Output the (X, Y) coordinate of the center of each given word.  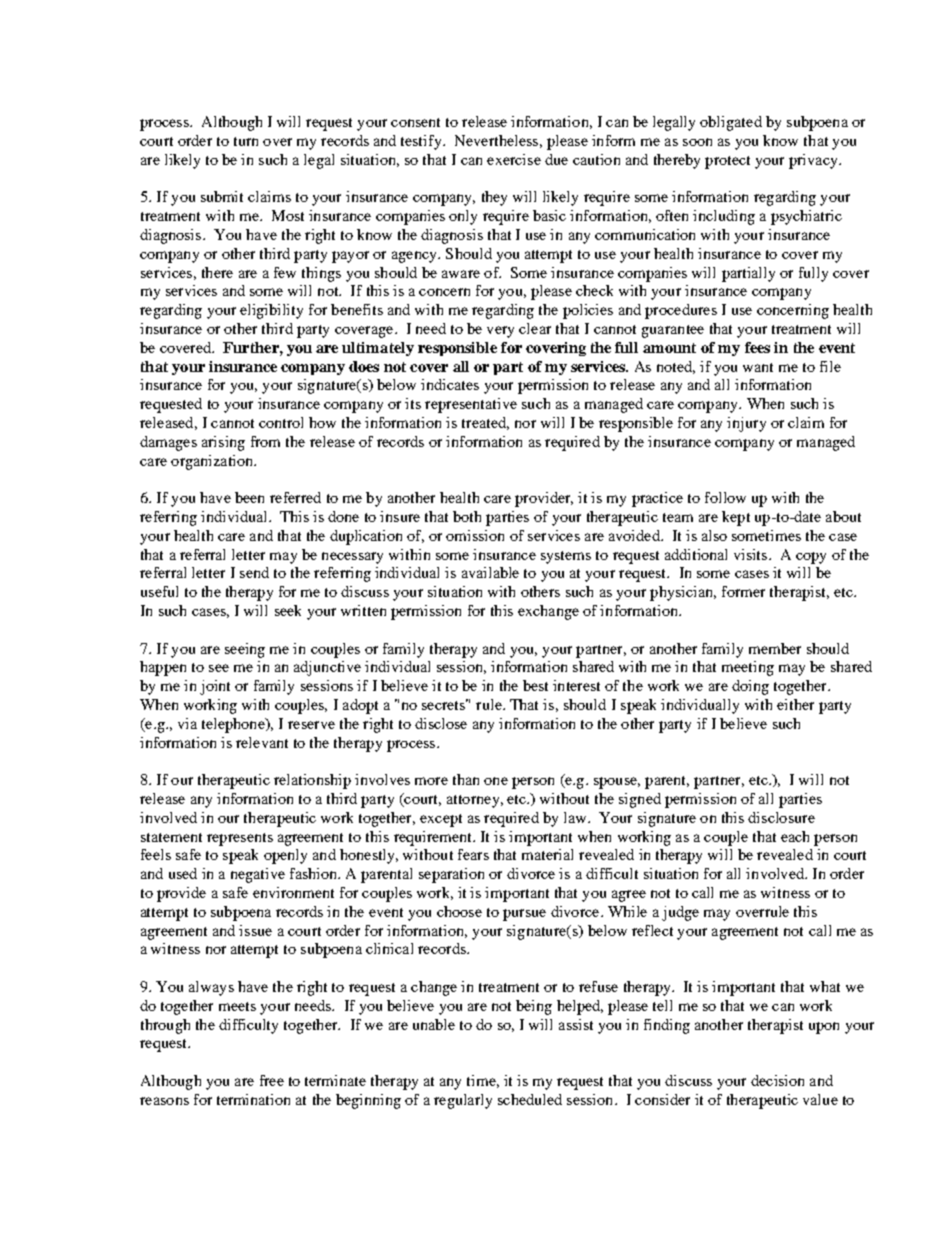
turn (246, 141)
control (281, 422)
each (795, 836)
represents (240, 839)
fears (473, 854)
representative (471, 405)
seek (288, 610)
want (758, 367)
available (490, 572)
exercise (514, 159)
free (272, 1080)
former (743, 591)
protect (727, 162)
